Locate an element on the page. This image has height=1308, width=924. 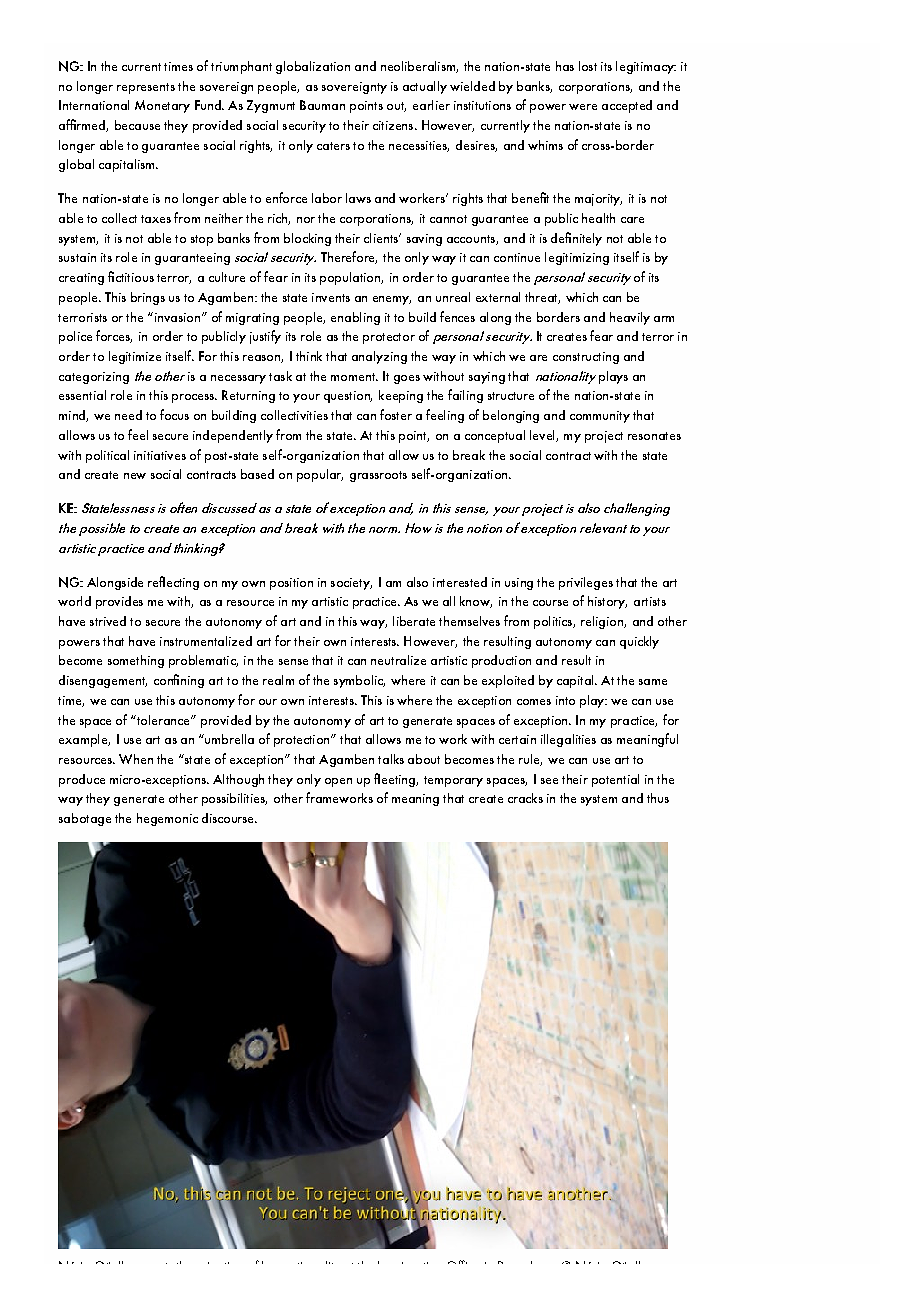
actually is located at coordinates (425, 87).
